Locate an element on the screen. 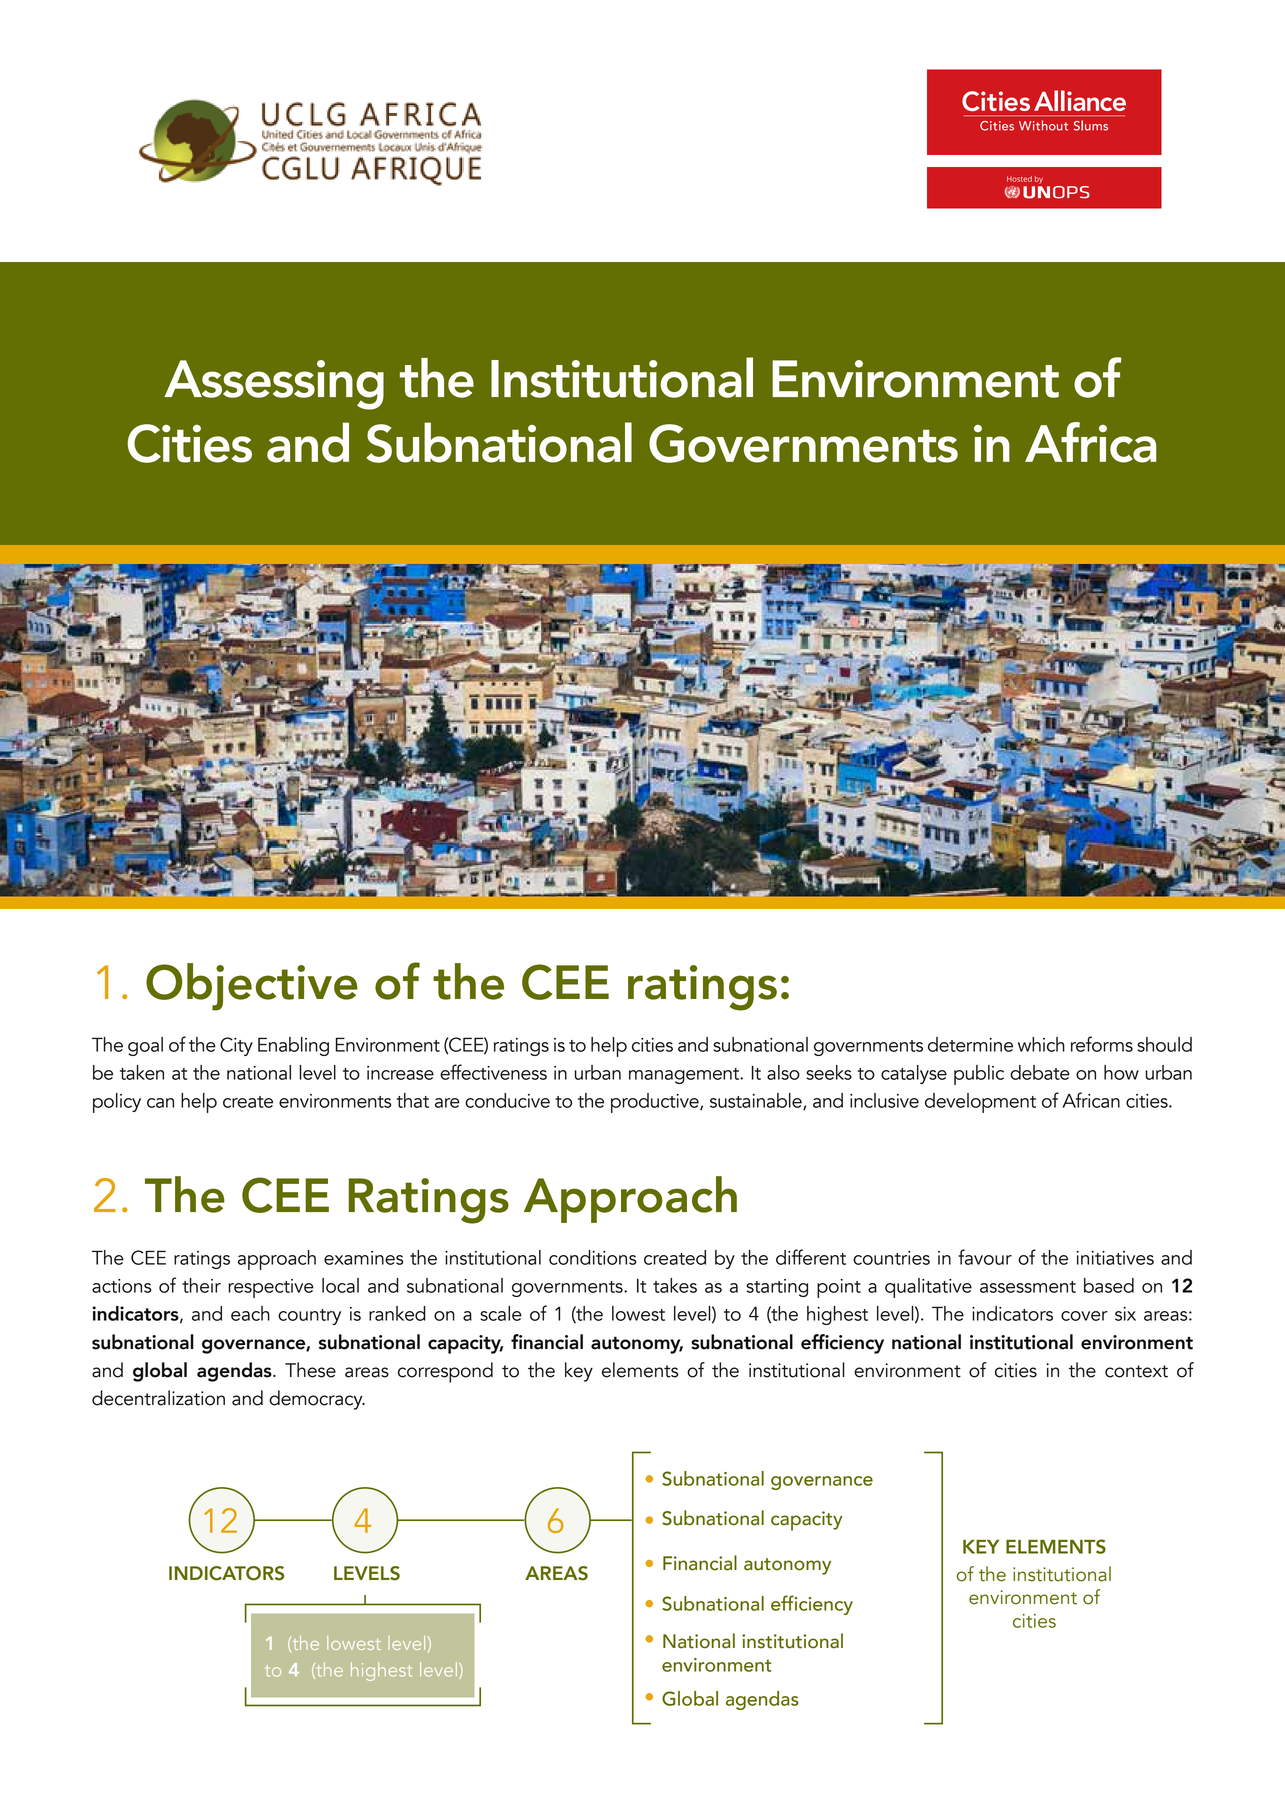 Image resolution: width=1285 pixels, height=1817 pixels. reforms is located at coordinates (1102, 1044).
